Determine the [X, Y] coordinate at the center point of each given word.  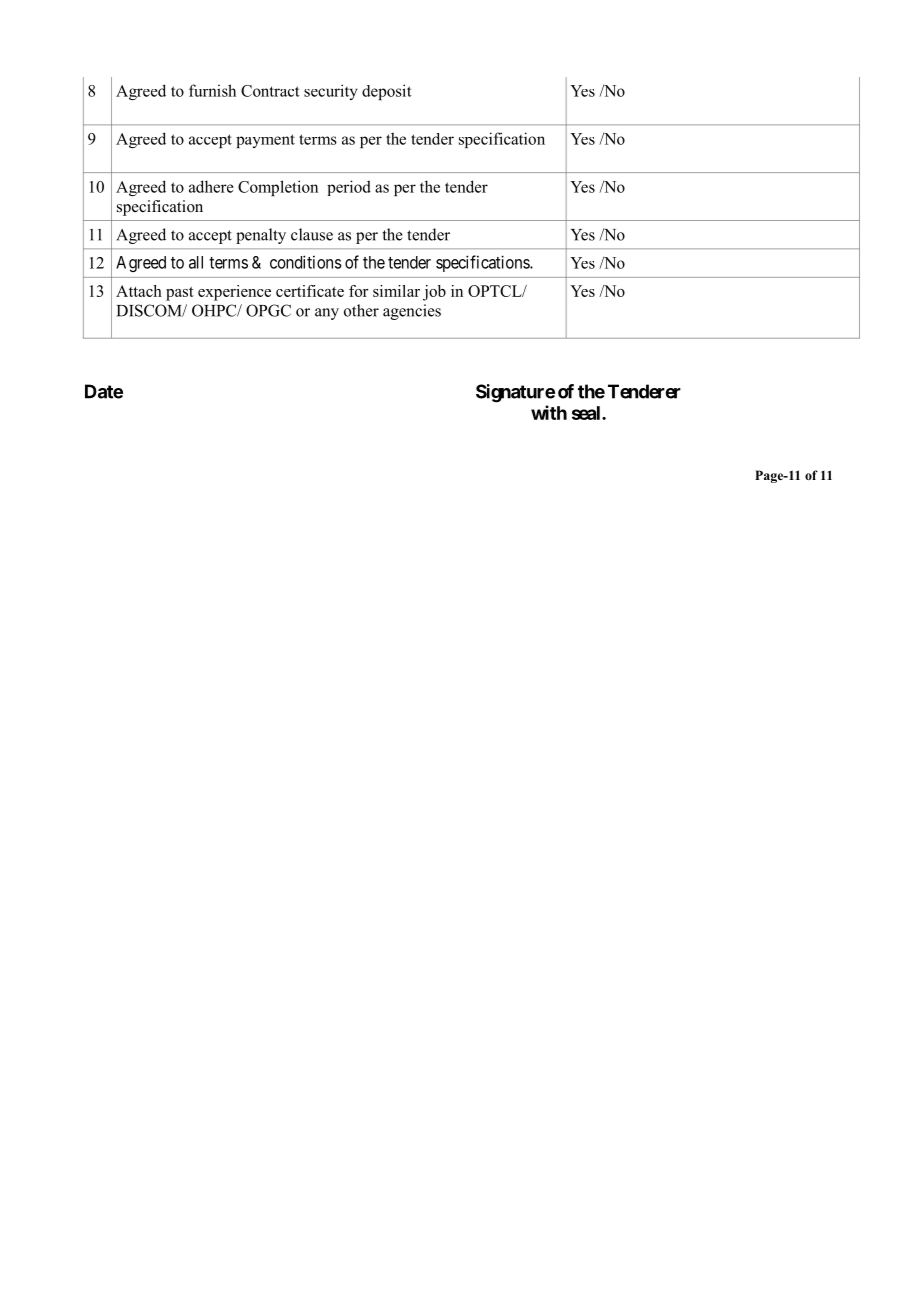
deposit [387, 92]
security [331, 92]
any [327, 314]
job [434, 293]
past [180, 294]
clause [312, 234]
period [349, 188]
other [361, 310]
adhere [211, 186]
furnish [212, 90]
